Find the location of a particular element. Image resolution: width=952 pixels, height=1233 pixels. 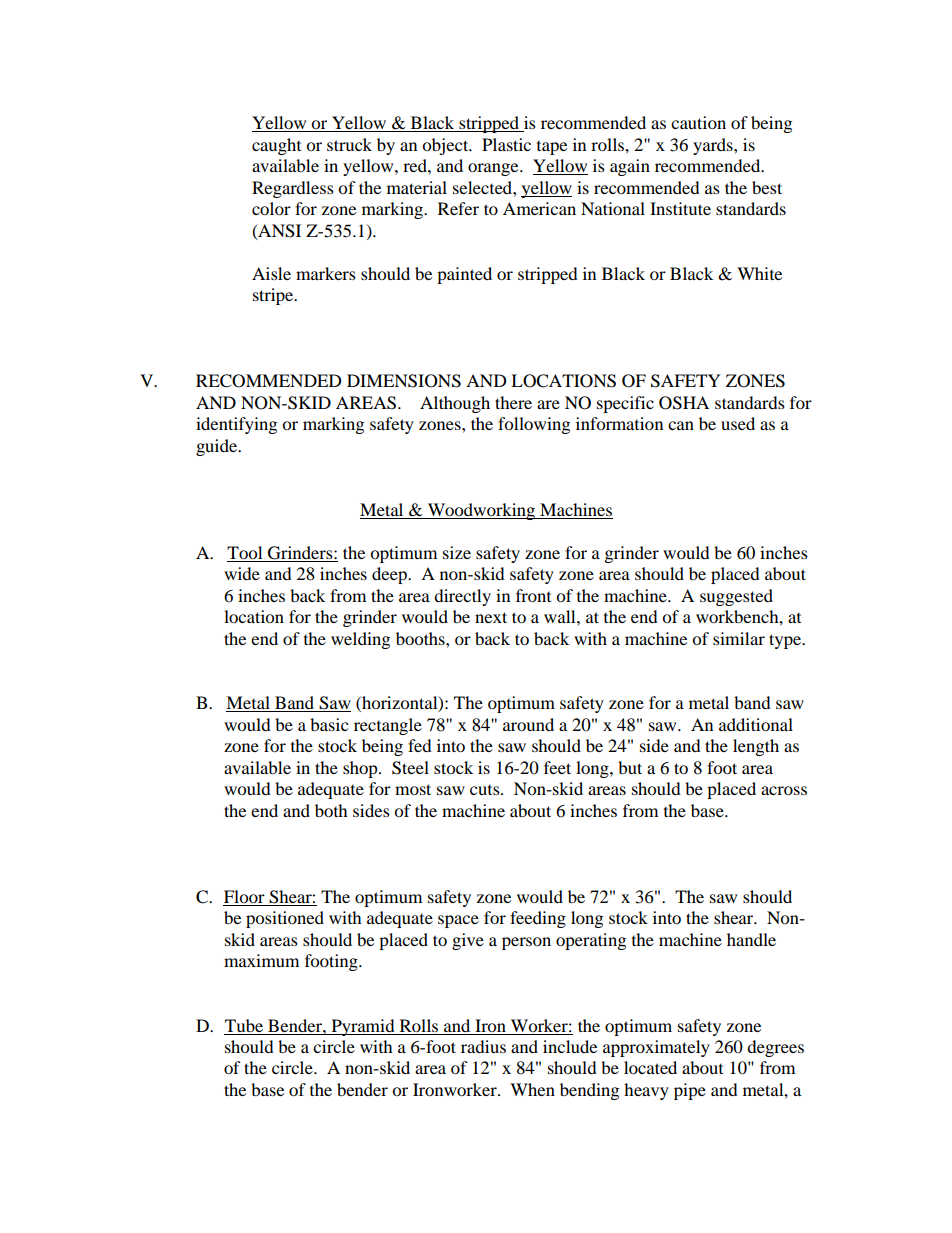

caught is located at coordinates (276, 146).
